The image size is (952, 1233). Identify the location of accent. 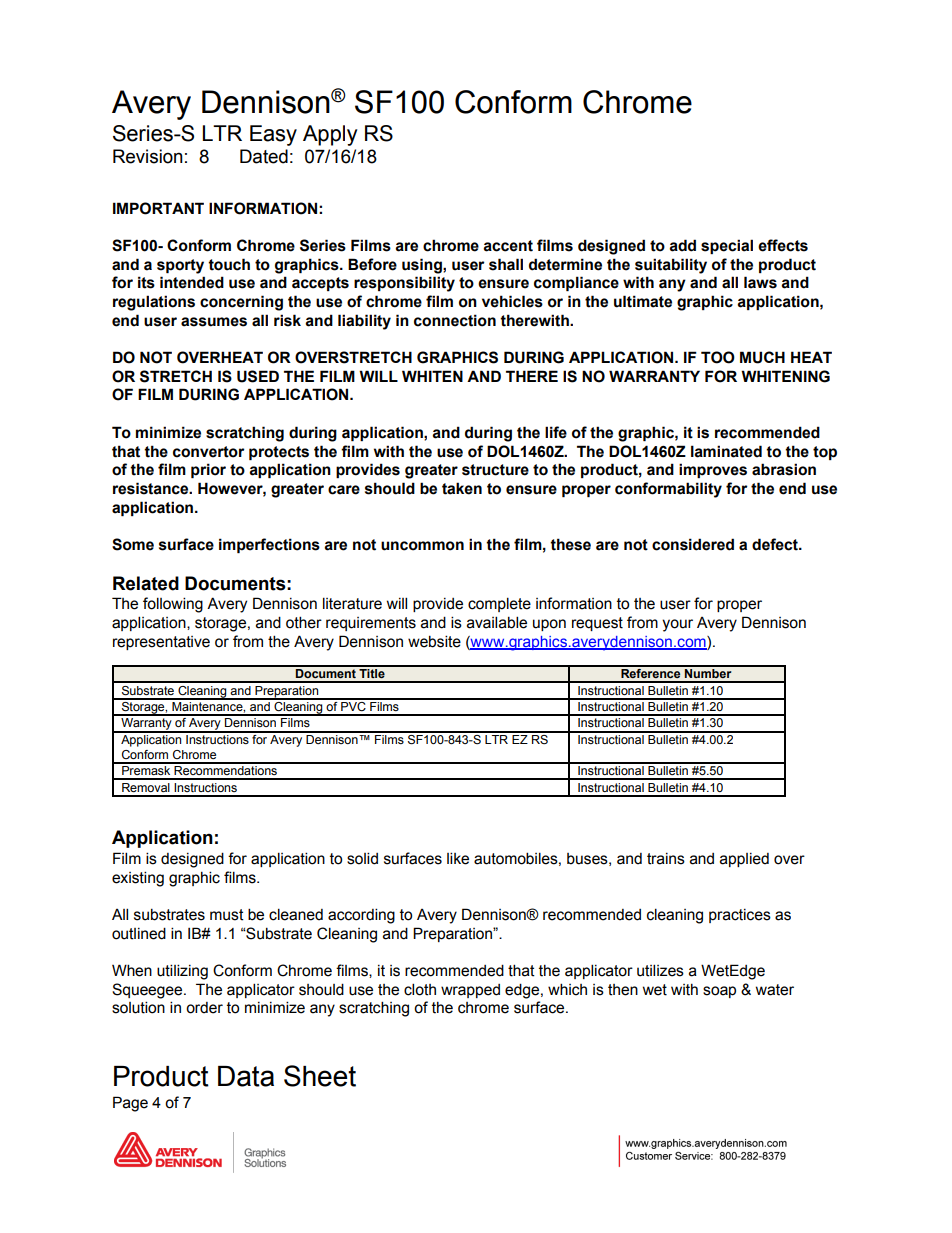
(508, 246).
